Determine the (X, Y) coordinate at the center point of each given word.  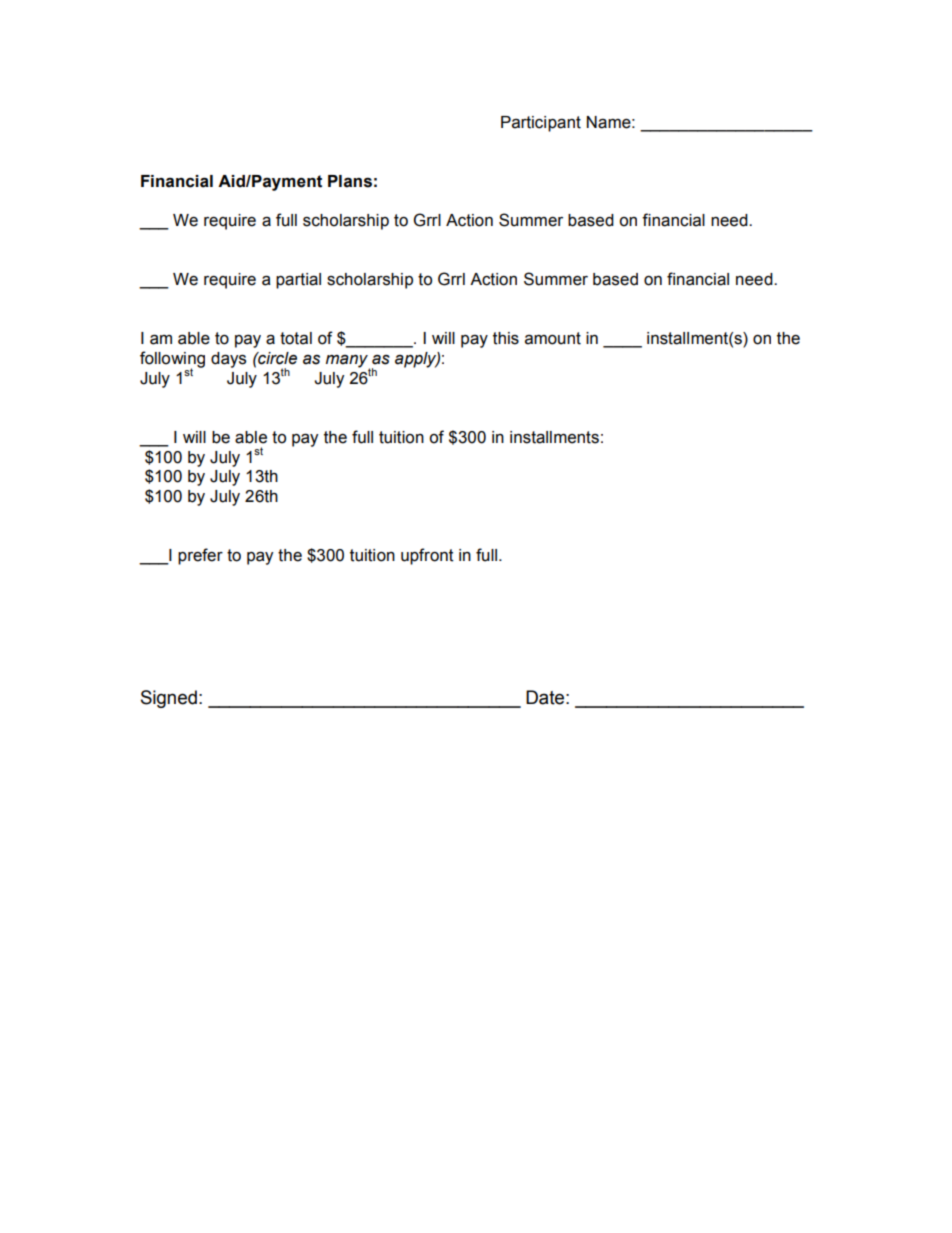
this (506, 338)
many (348, 362)
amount (553, 338)
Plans (350, 181)
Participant (541, 124)
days (228, 360)
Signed (169, 699)
